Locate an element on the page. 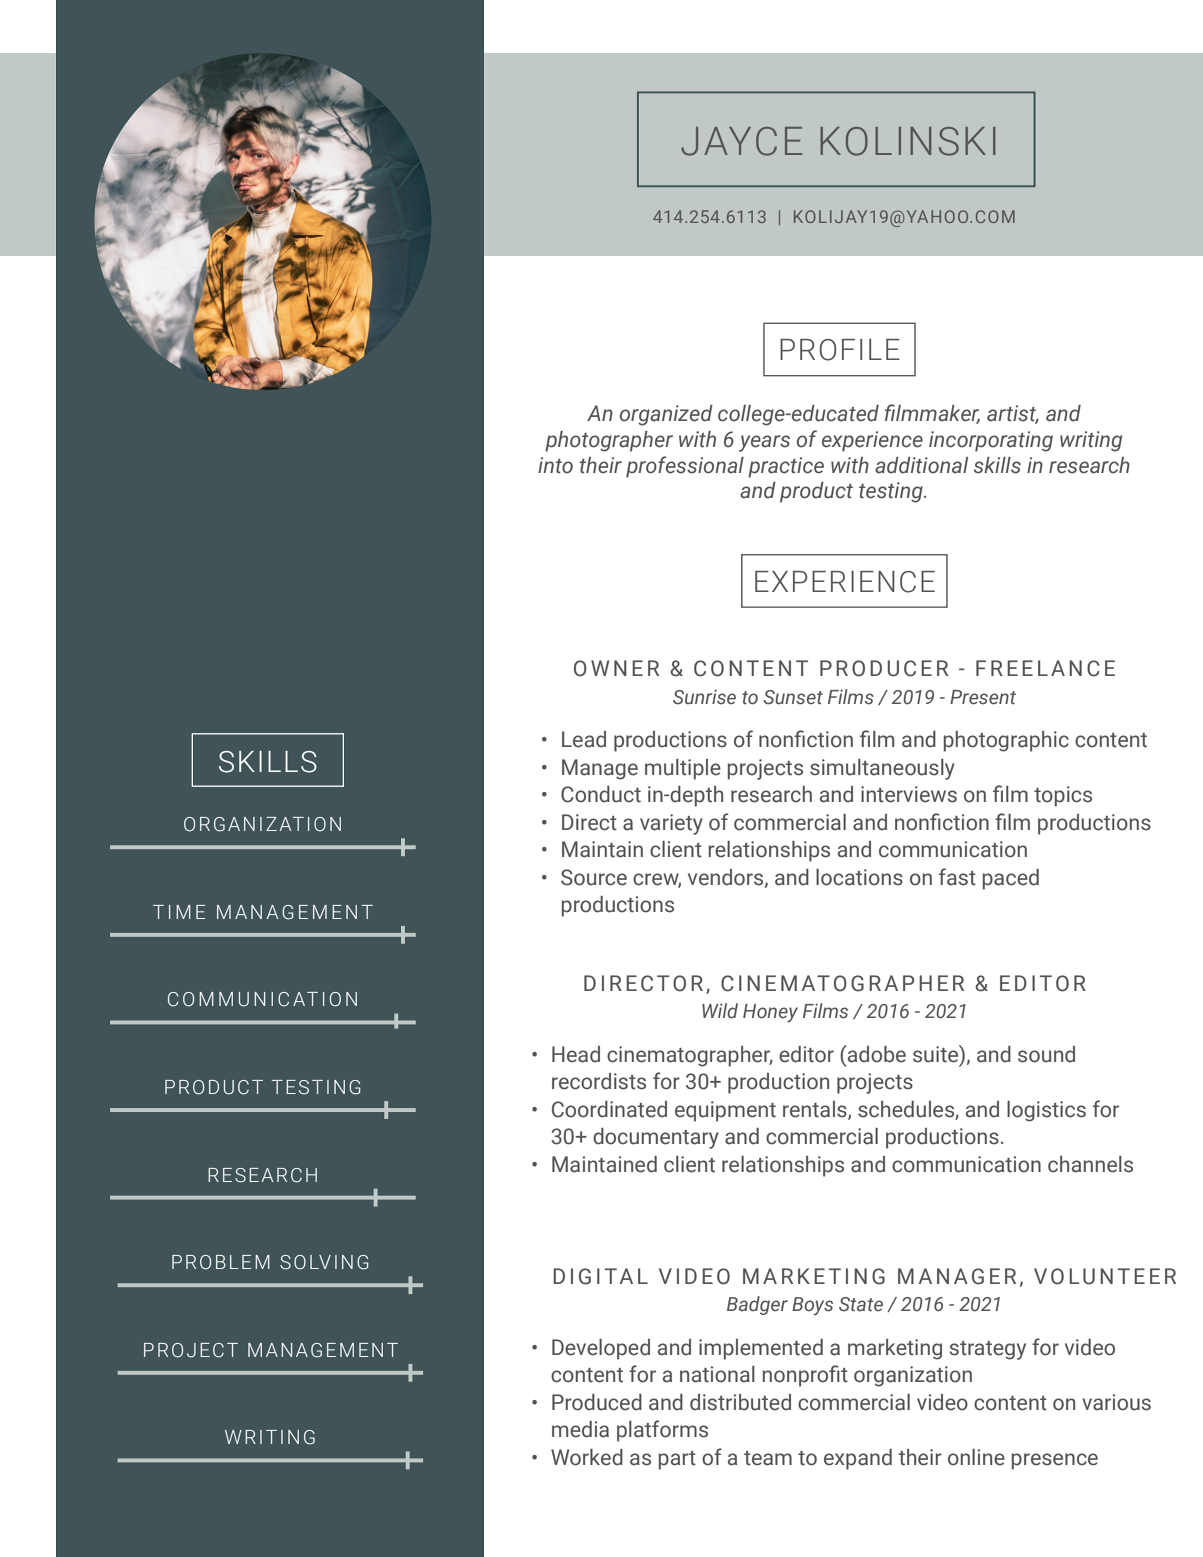  PROFILE is located at coordinates (840, 350).
